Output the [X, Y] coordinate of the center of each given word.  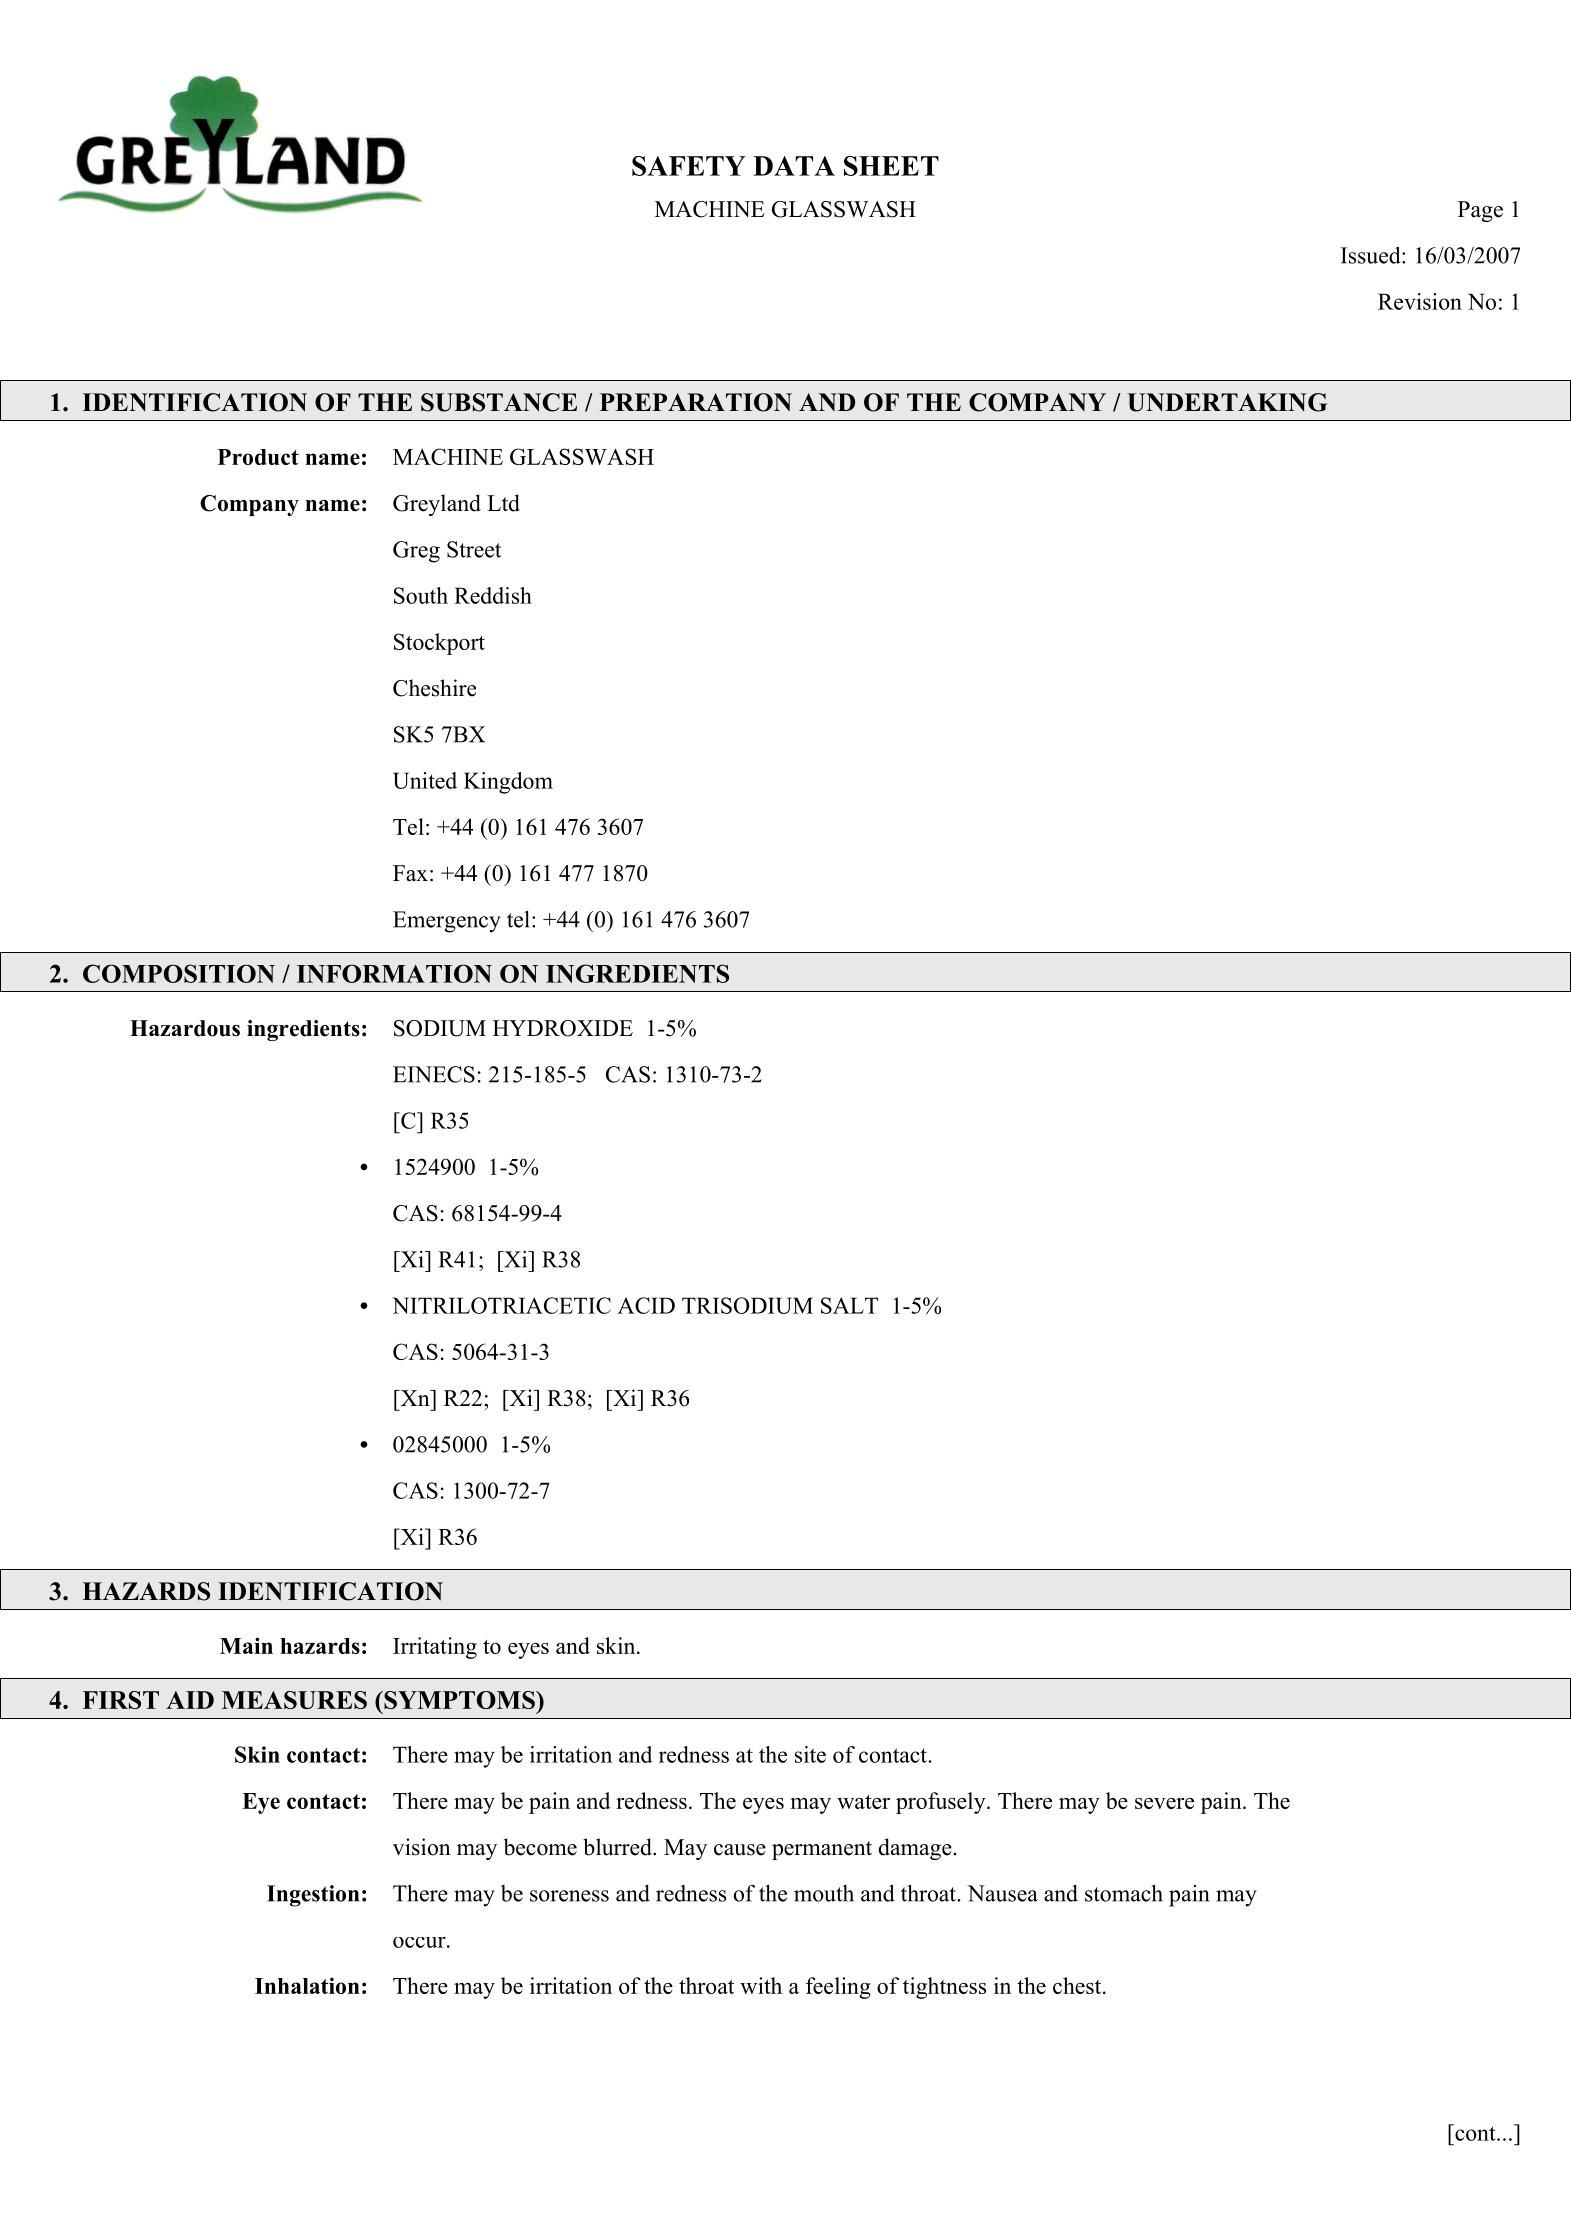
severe [1164, 1803]
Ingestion [313, 1896]
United [425, 780]
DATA [794, 166]
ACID [646, 1305]
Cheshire [434, 688]
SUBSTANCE [499, 402]
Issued [1372, 255]
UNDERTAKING [1227, 402]
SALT [849, 1305]
